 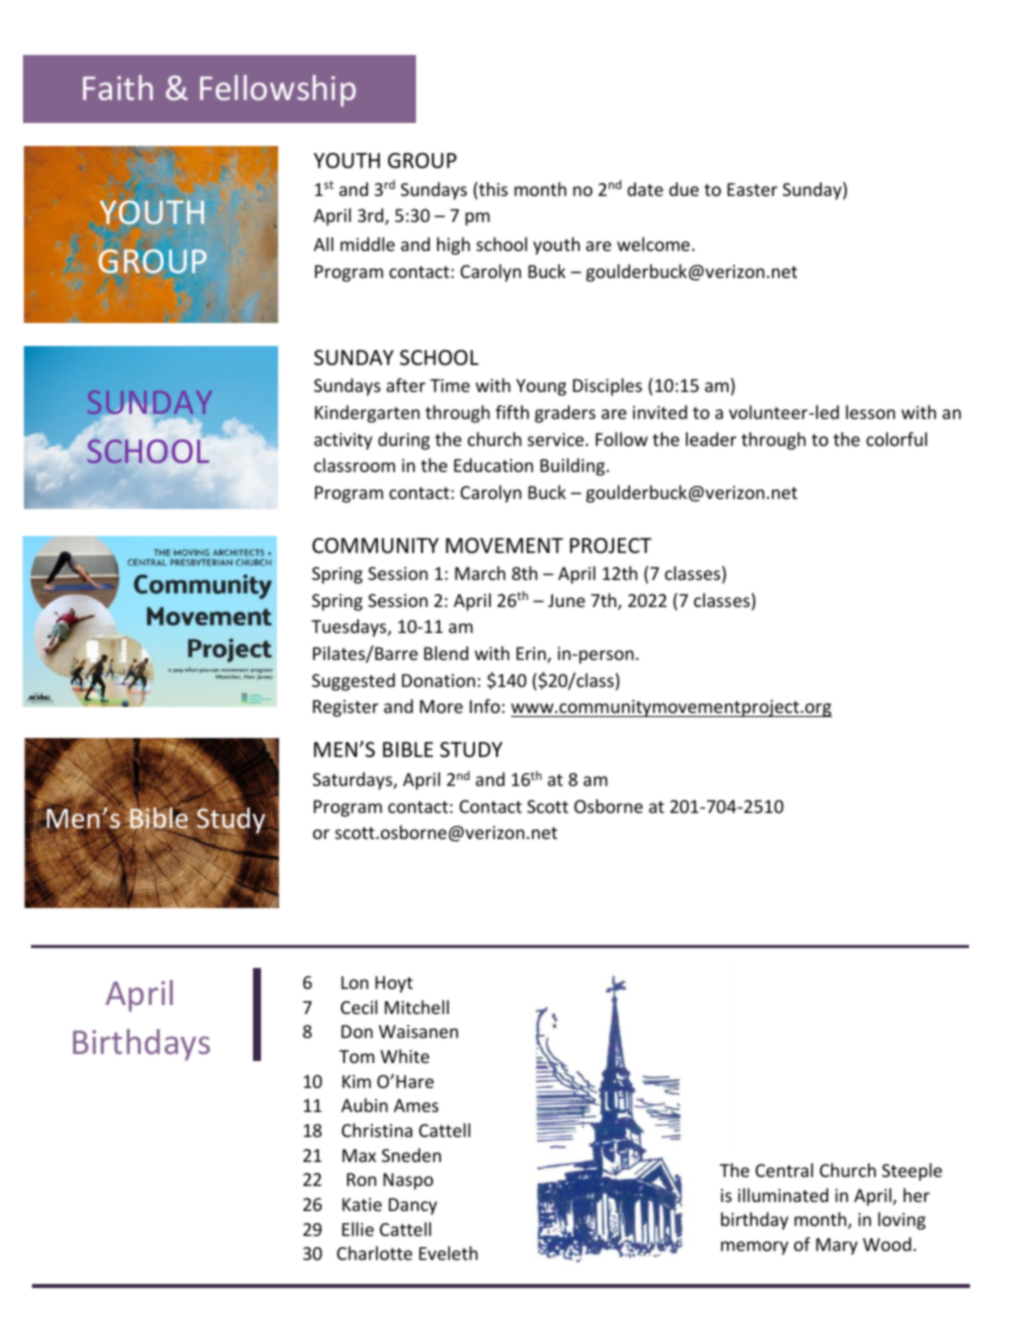 What do you see at coordinates (870, 412) in the page?
I see `lesson` at bounding box center [870, 412].
